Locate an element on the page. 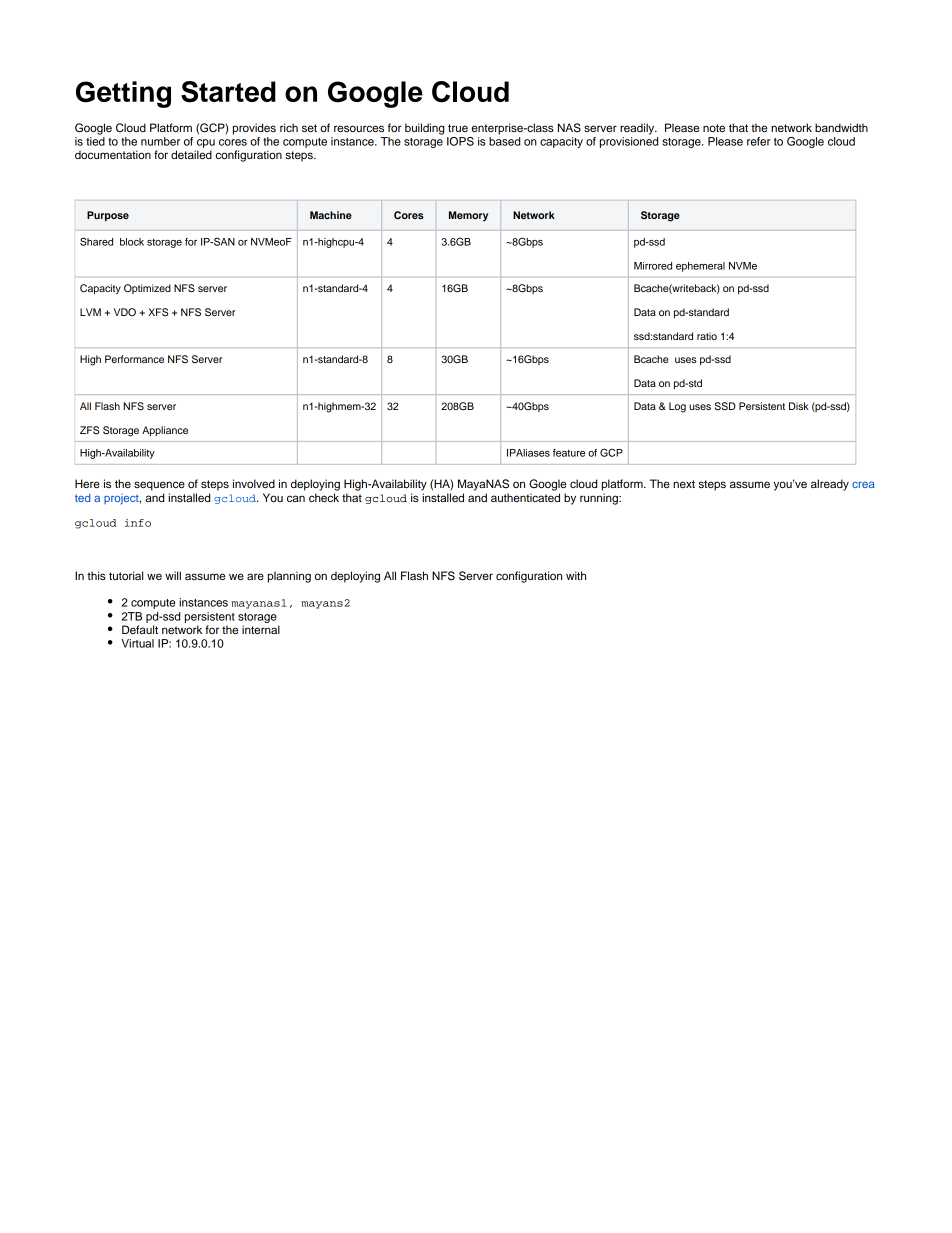 This page has height=1233, width=952. already is located at coordinates (830, 485).
